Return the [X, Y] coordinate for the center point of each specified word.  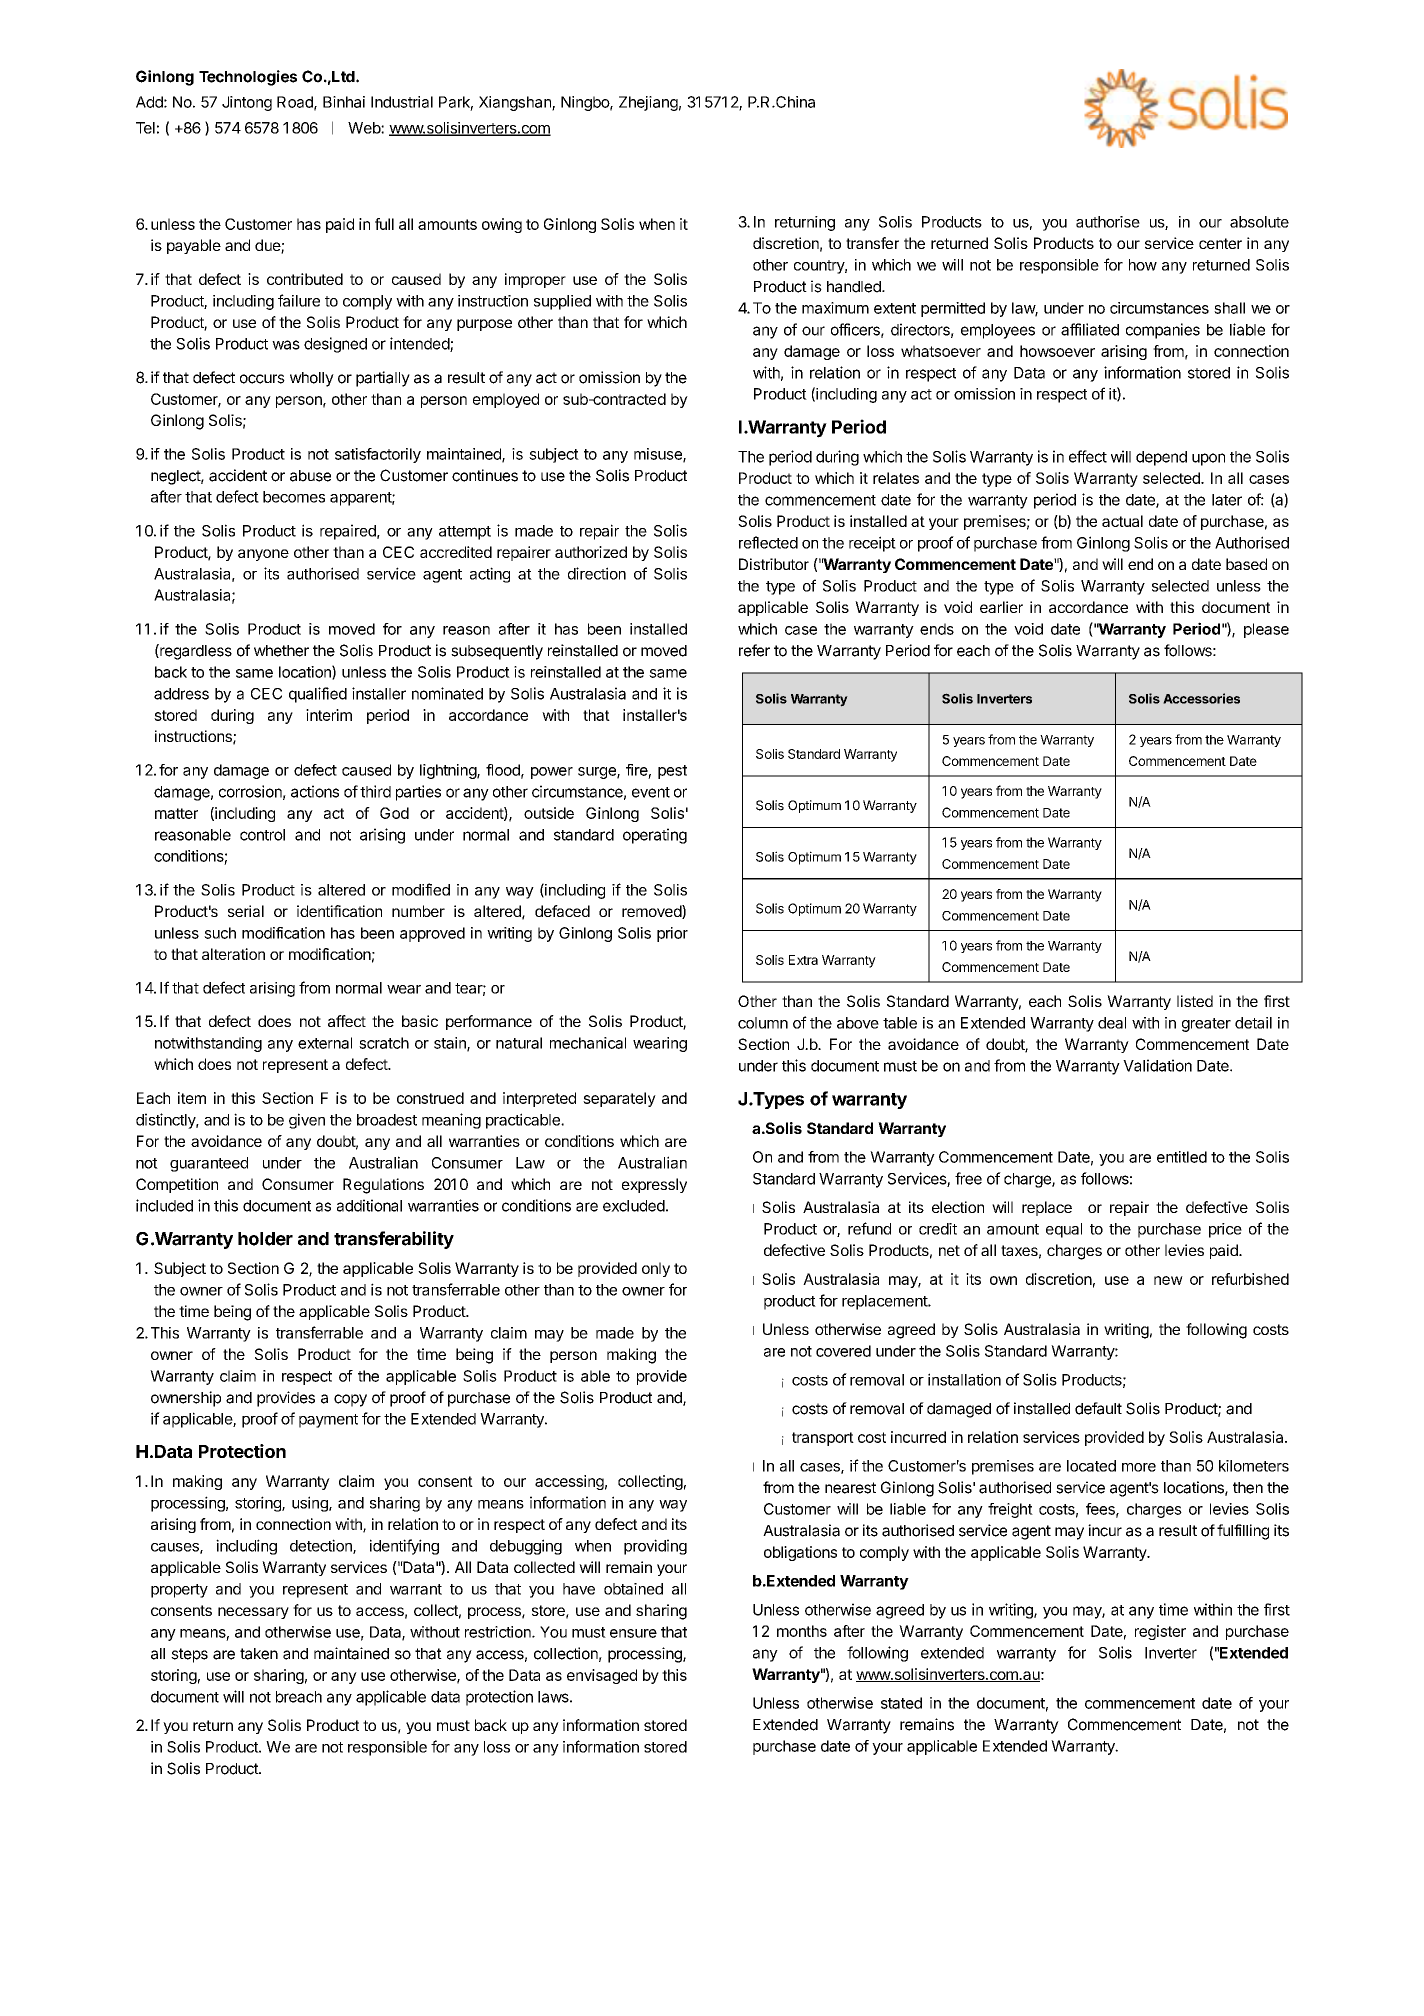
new [1168, 1280]
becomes [294, 497]
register [1160, 1632]
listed [1195, 1001]
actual [1122, 521]
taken [259, 1654]
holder [265, 1239]
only [656, 1269]
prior [672, 934]
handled [855, 287]
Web [365, 128]
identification [339, 911]
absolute [1259, 222]
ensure [633, 1633]
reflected [768, 542]
